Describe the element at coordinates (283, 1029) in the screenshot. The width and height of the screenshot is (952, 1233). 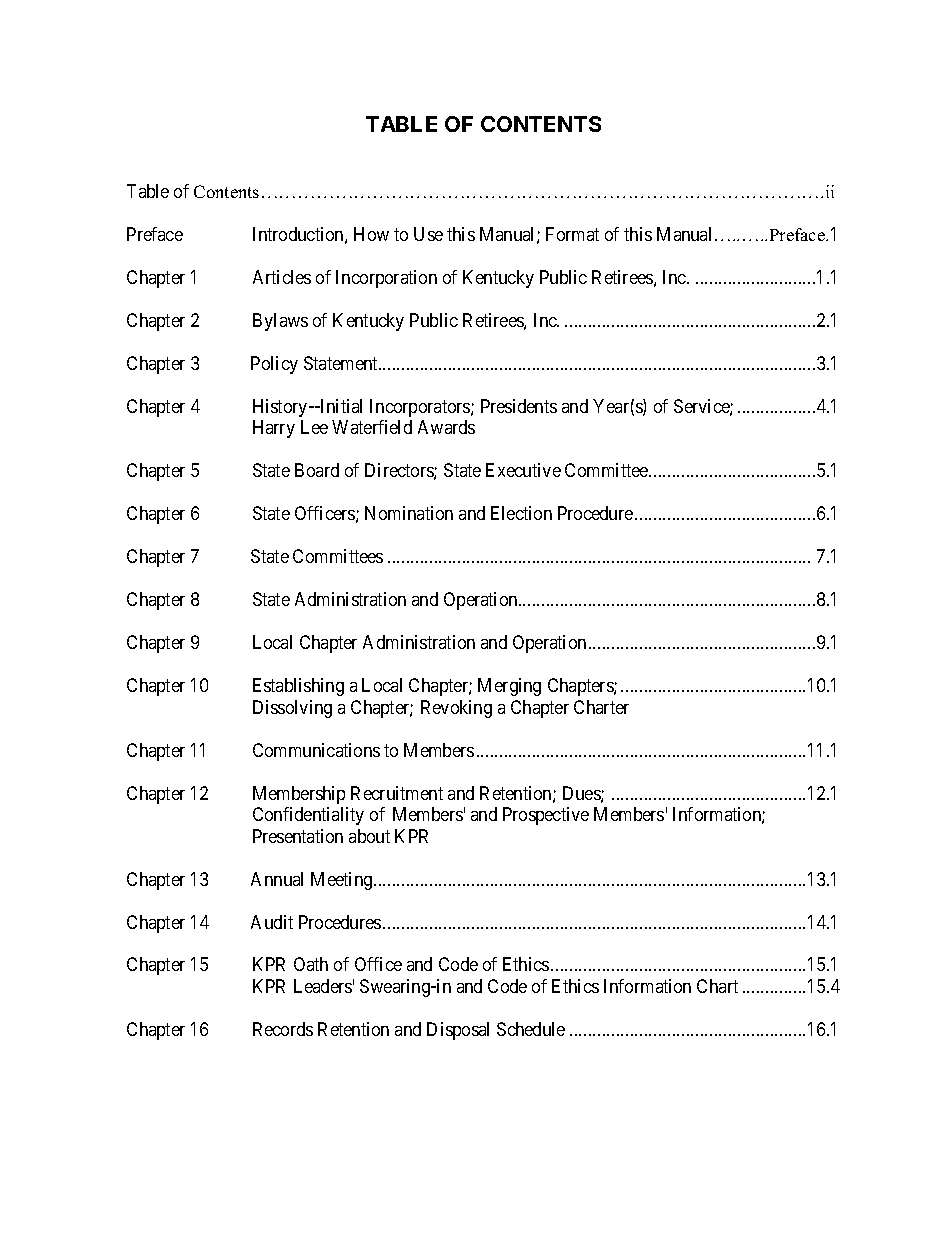
I see `Records` at that location.
